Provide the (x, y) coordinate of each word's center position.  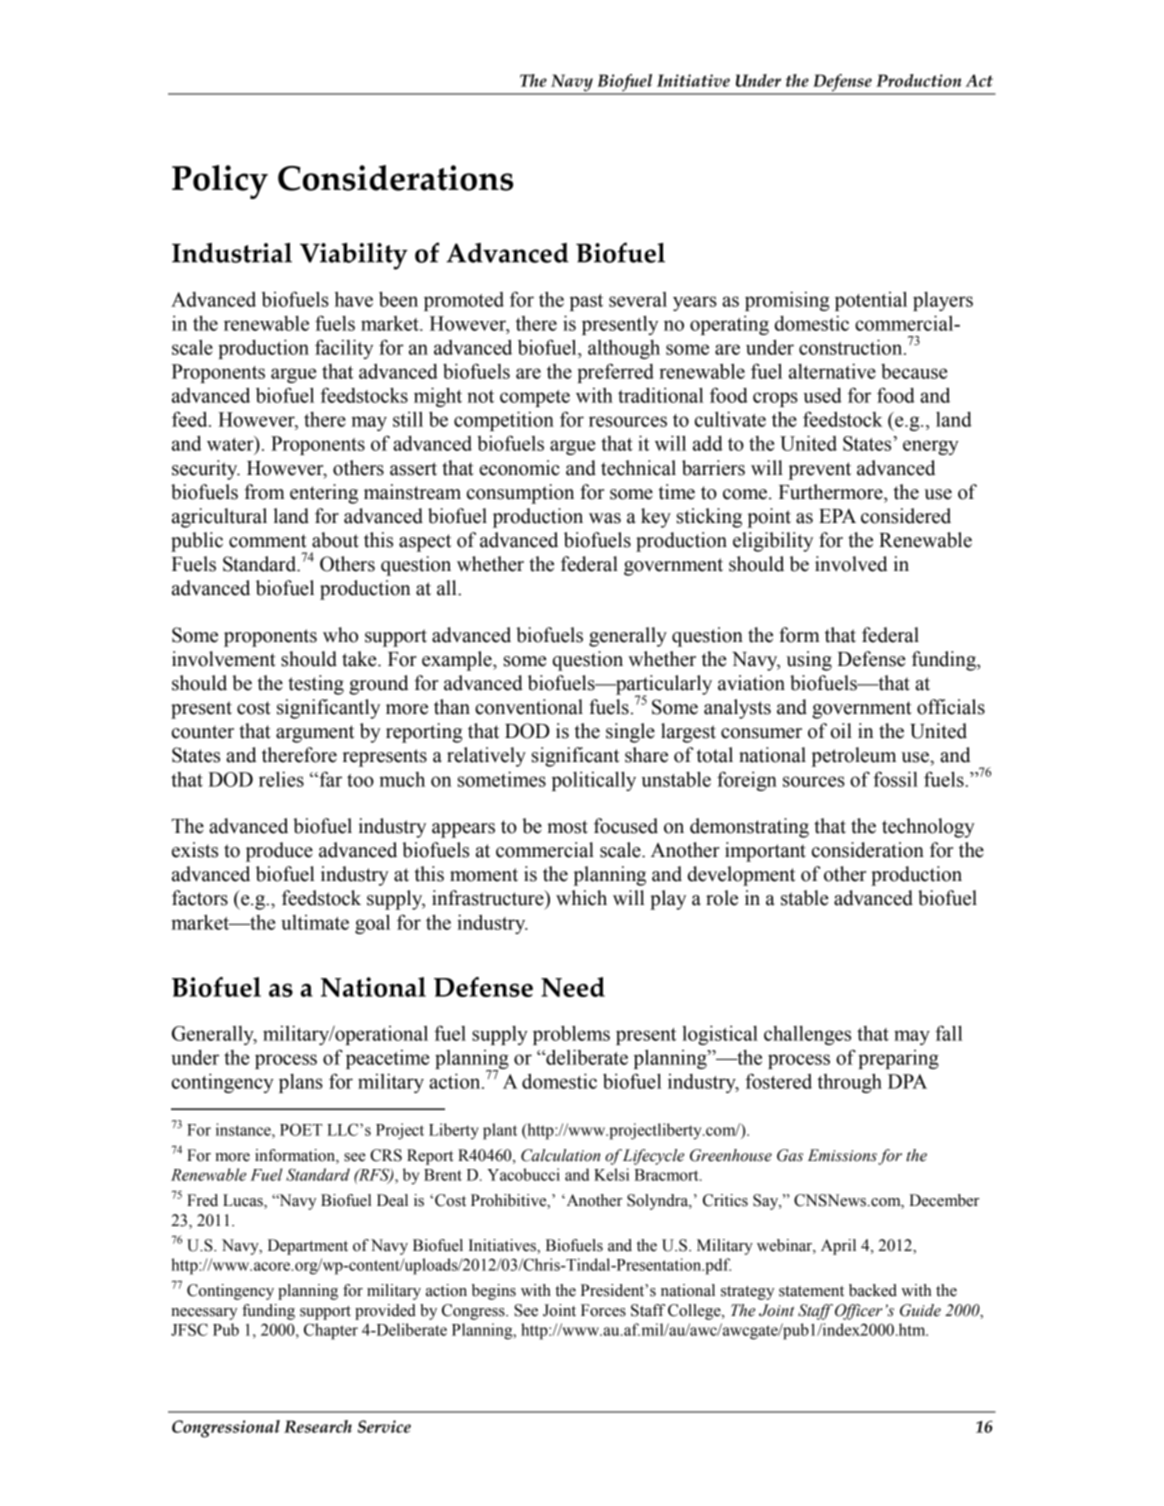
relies (281, 779)
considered (906, 516)
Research (318, 1426)
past (586, 302)
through (849, 1083)
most (567, 827)
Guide (920, 1310)
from (265, 492)
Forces (603, 1310)
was (605, 518)
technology (928, 828)
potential (871, 301)
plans (301, 1083)
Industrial (232, 253)
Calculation (560, 1155)
